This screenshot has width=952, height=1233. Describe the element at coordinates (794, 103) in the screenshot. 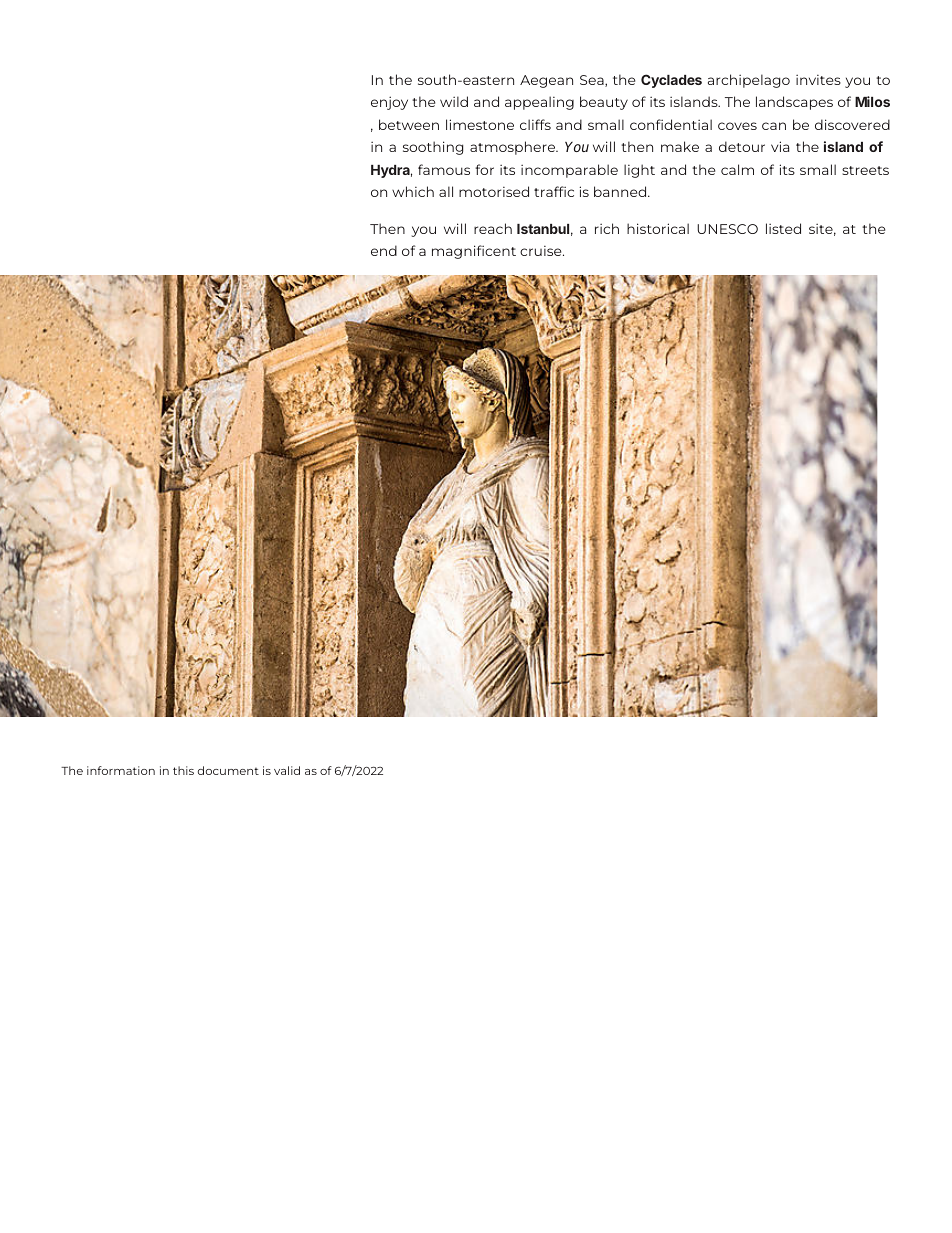

I see `landscapes` at that location.
